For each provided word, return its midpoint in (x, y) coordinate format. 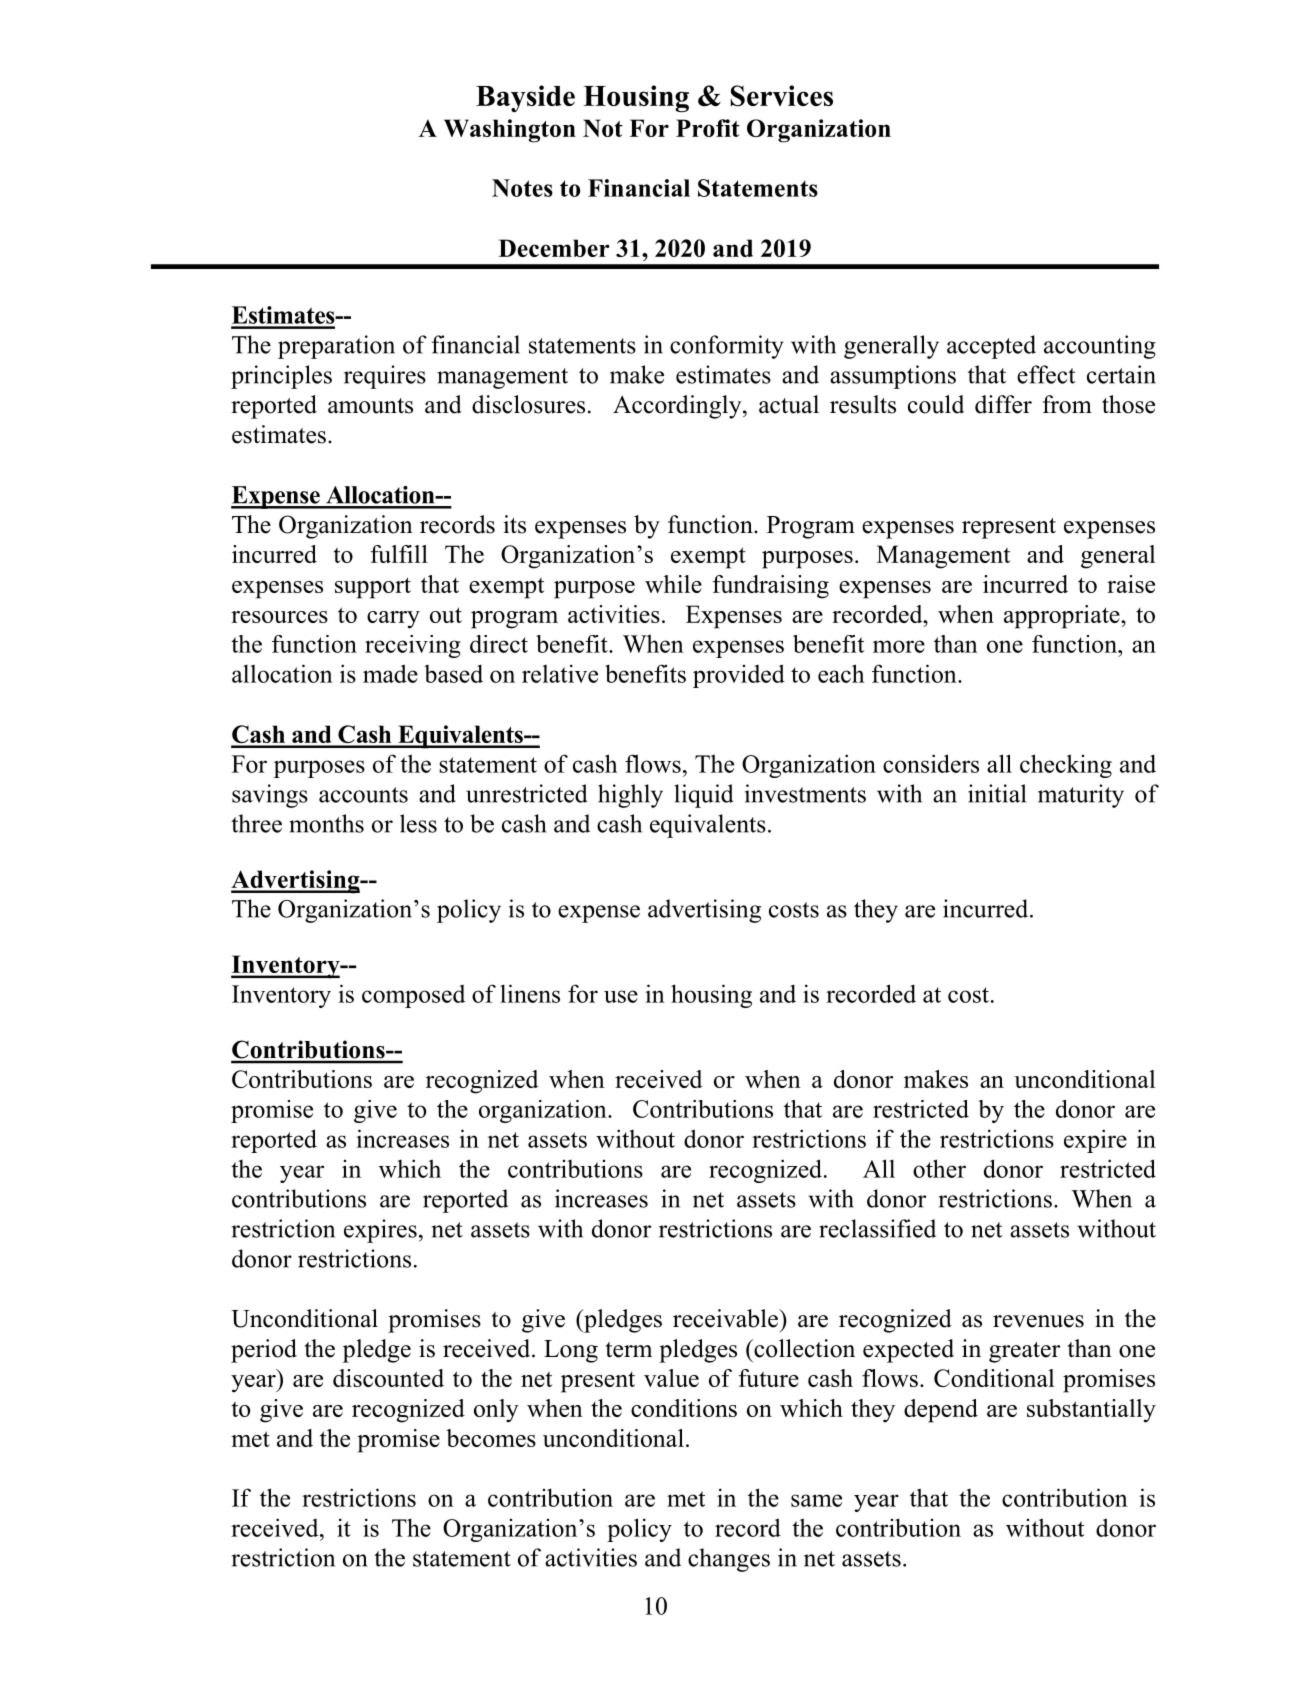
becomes (491, 1438)
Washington (510, 131)
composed (413, 996)
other (939, 1168)
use (621, 996)
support (373, 588)
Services (781, 95)
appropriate (1063, 617)
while (673, 584)
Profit (708, 128)
